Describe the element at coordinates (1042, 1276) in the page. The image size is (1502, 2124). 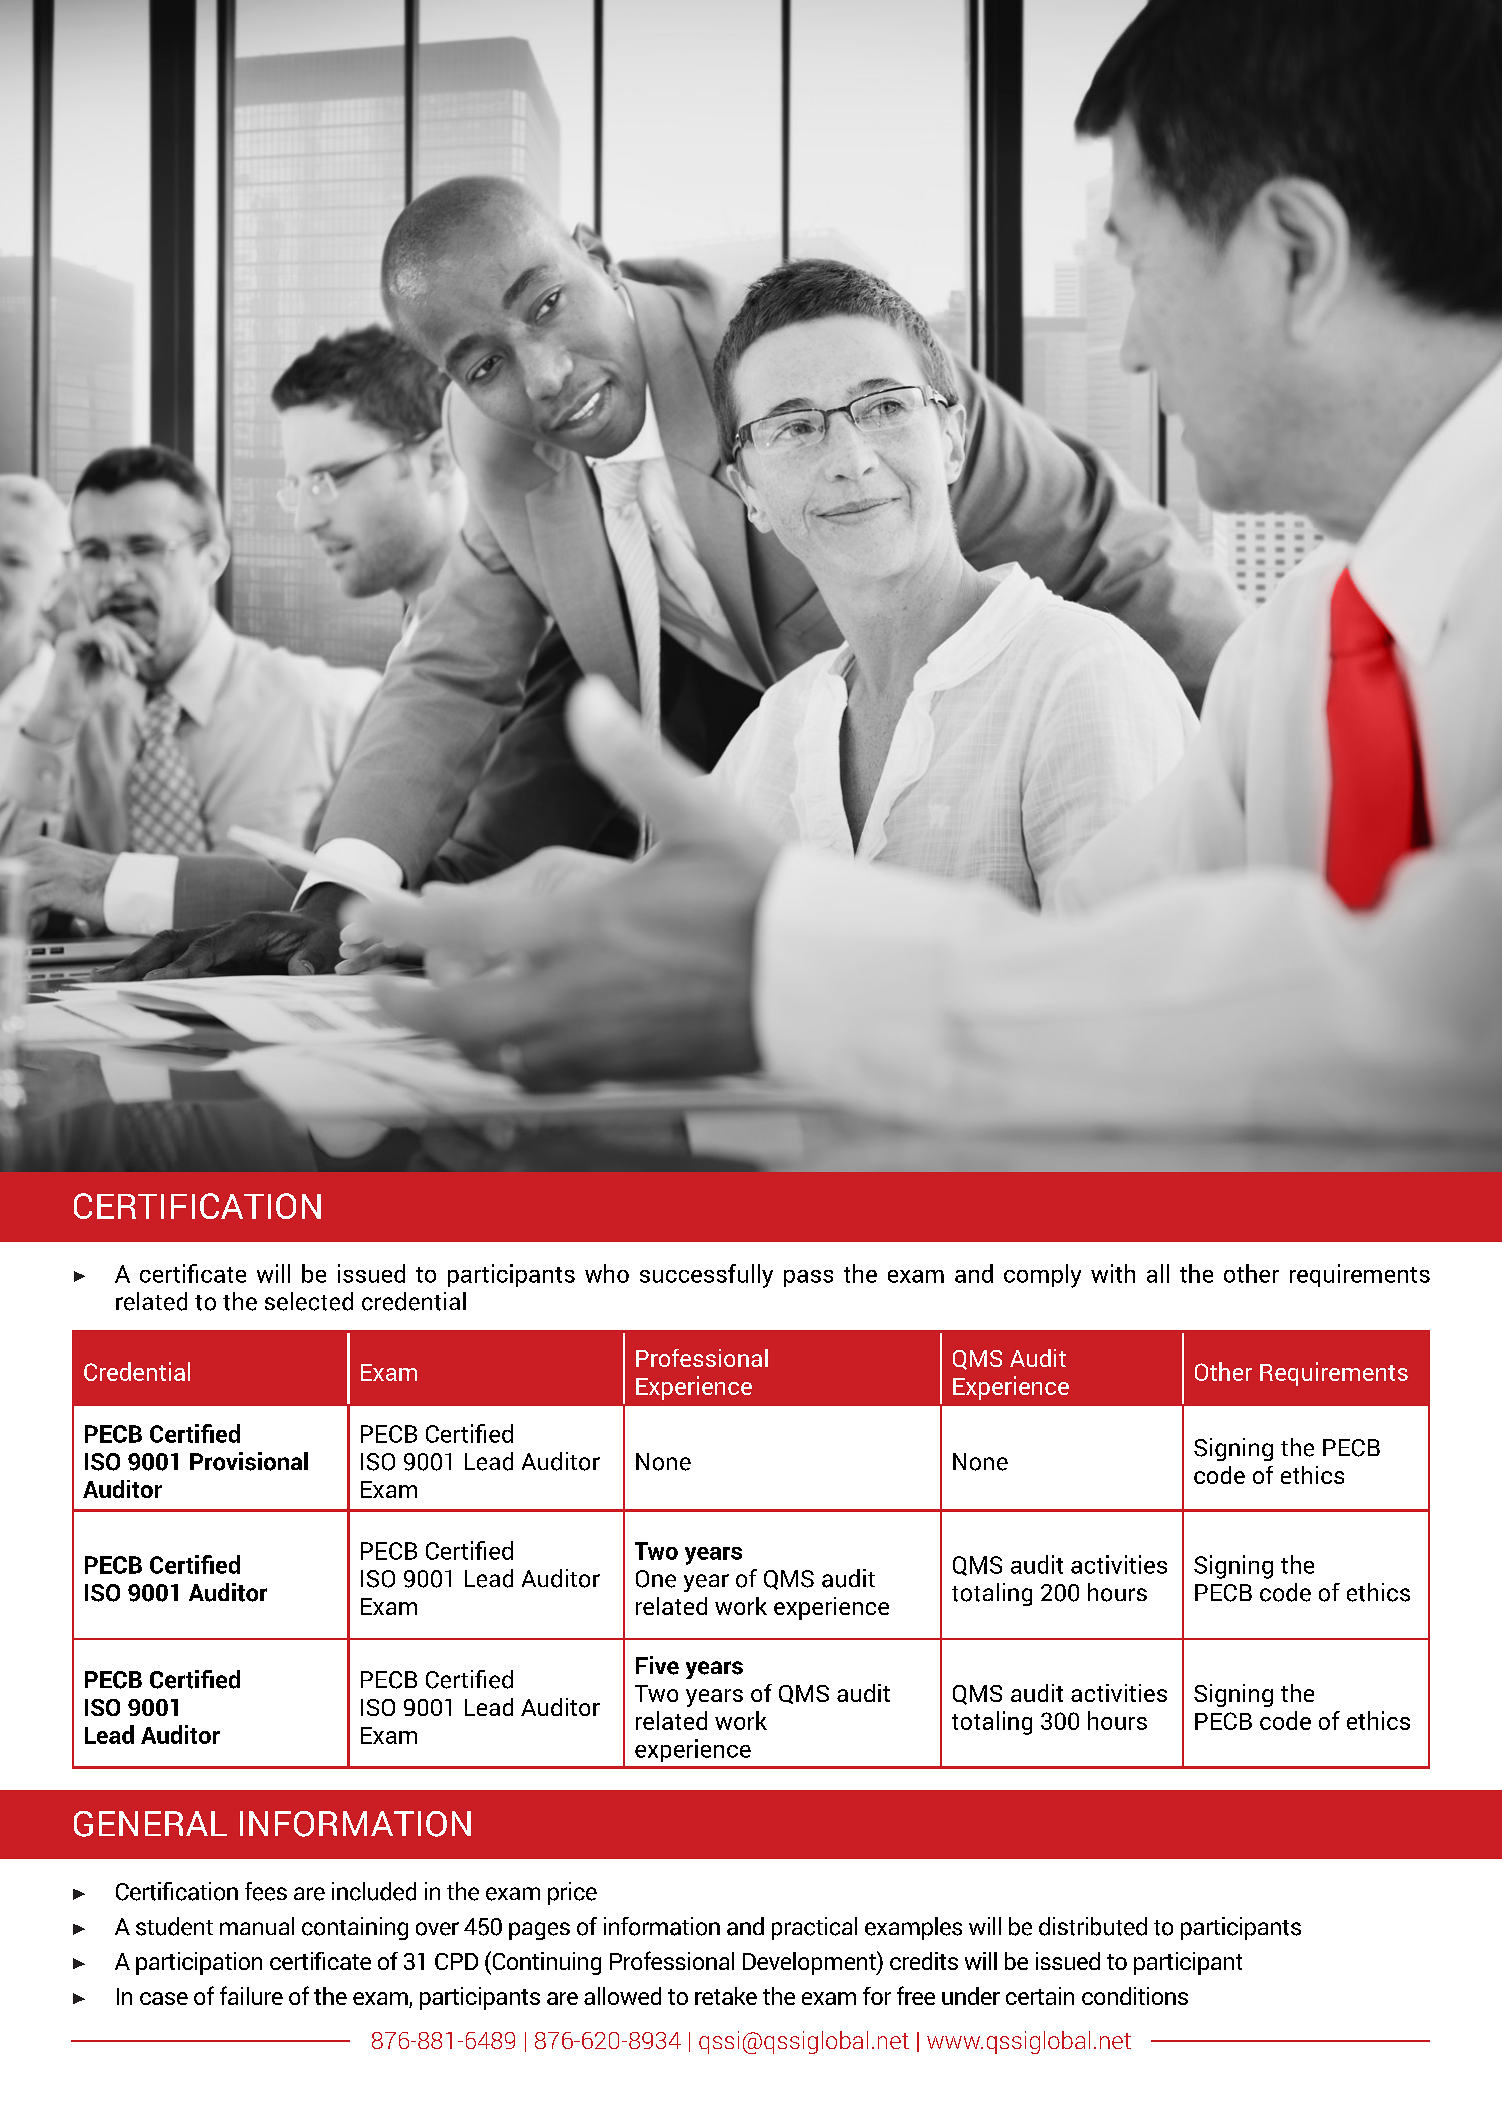
I see `comply` at that location.
